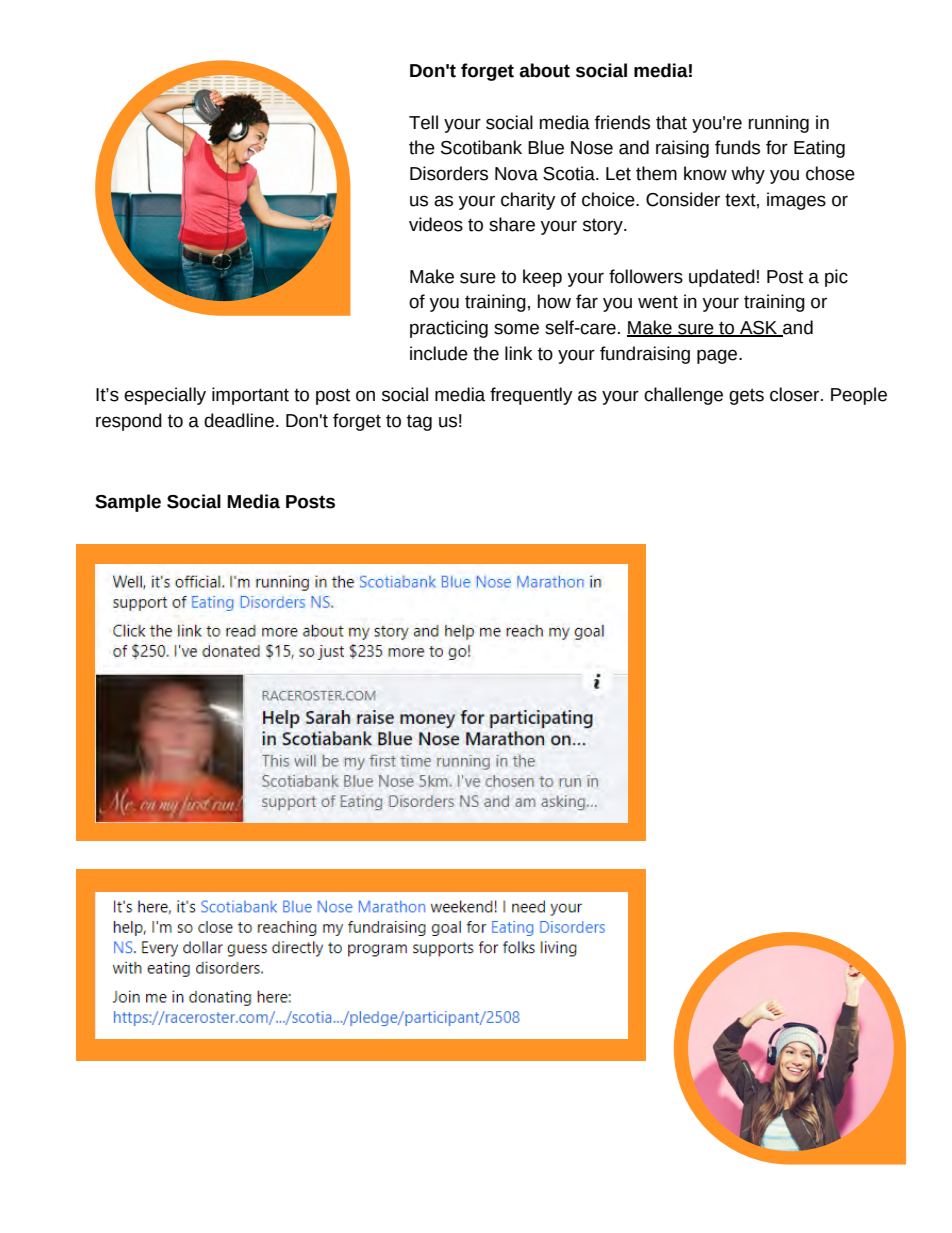 The width and height of the page is (952, 1233). Describe the element at coordinates (419, 422) in the page. I see `tag` at that location.
